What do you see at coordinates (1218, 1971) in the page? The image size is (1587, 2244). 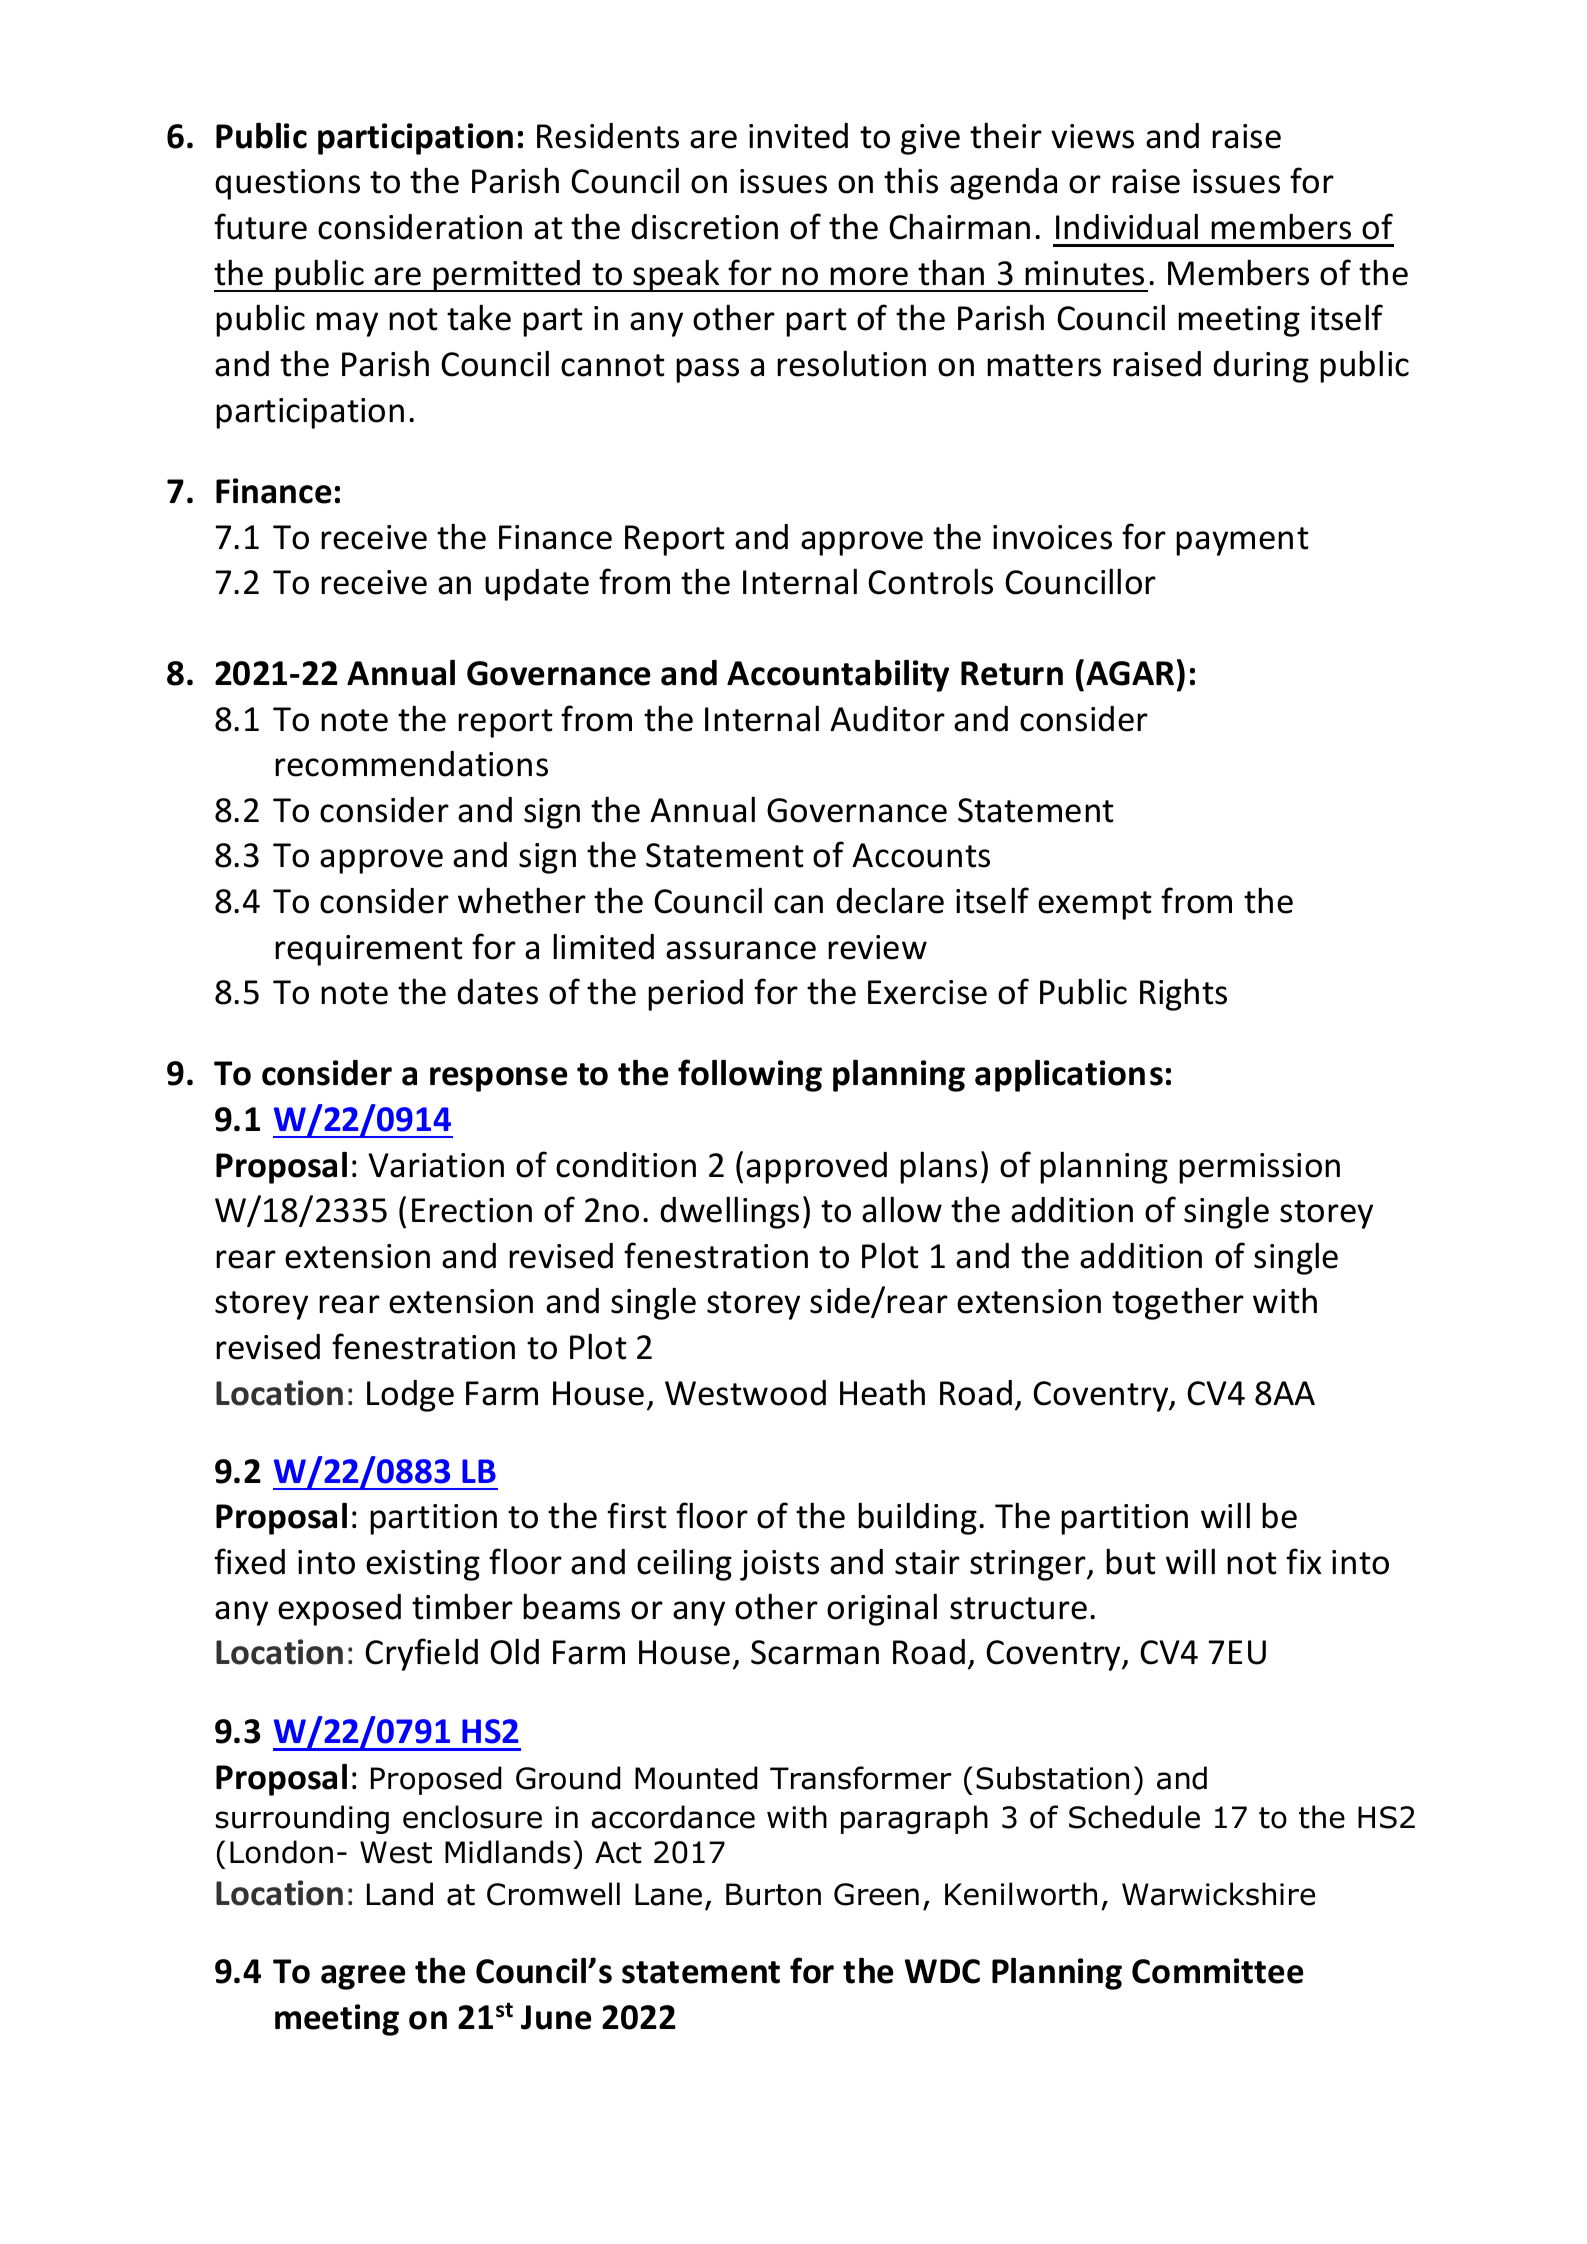 I see `Committee` at bounding box center [1218, 1971].
